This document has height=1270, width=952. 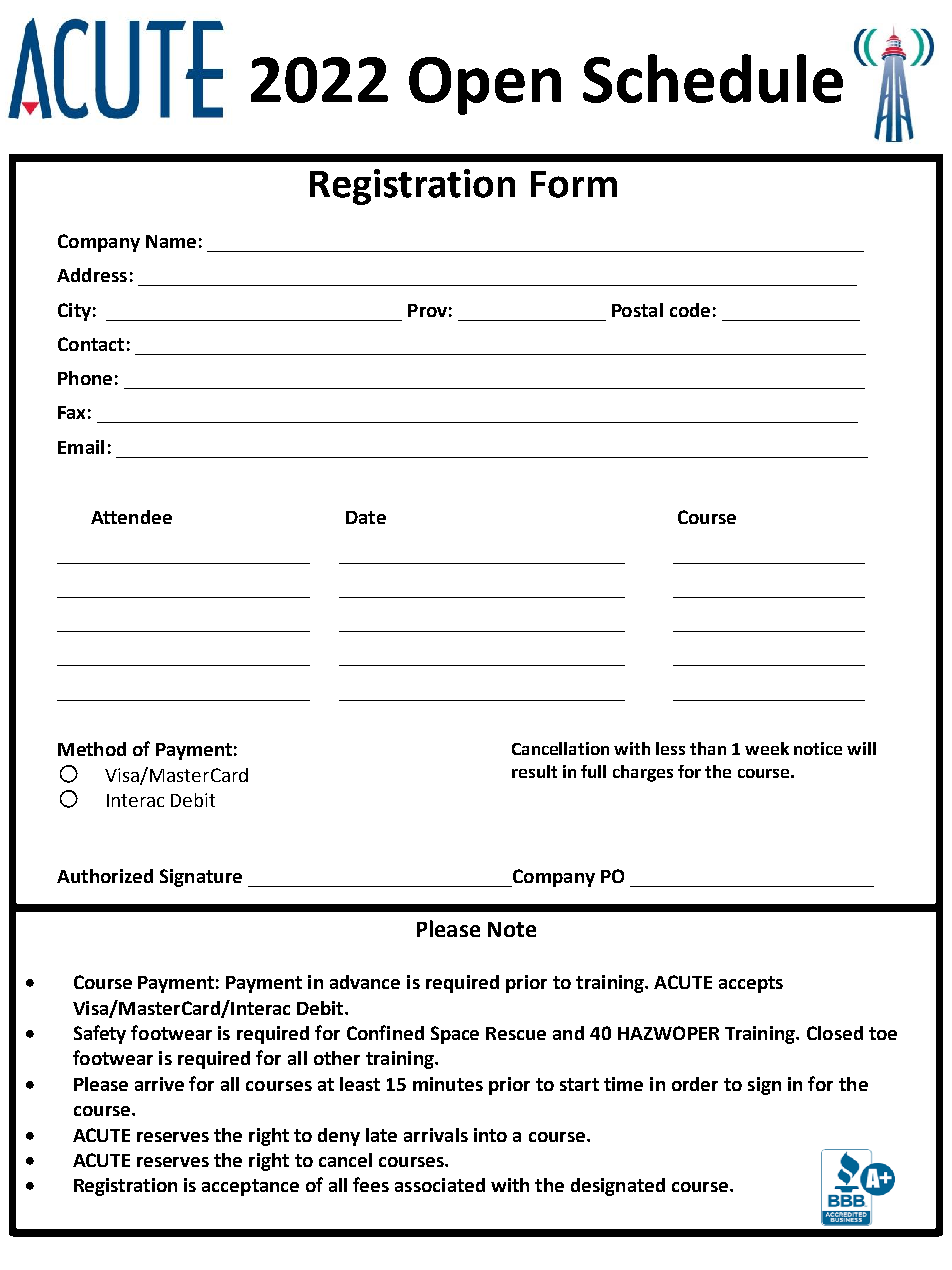 I want to click on Date, so click(x=366, y=517).
